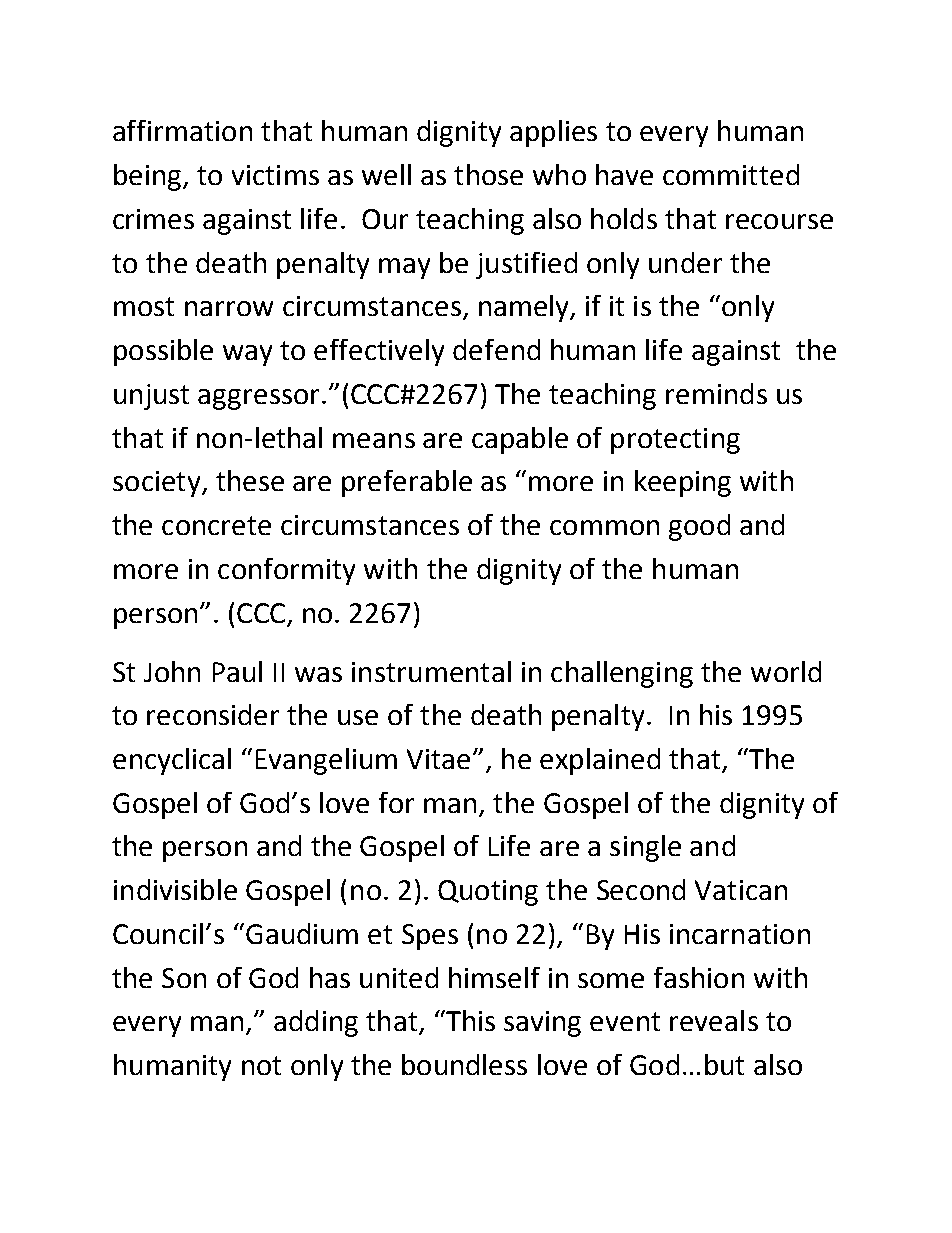  Describe the element at coordinates (469, 1020) in the page. I see `This` at that location.
